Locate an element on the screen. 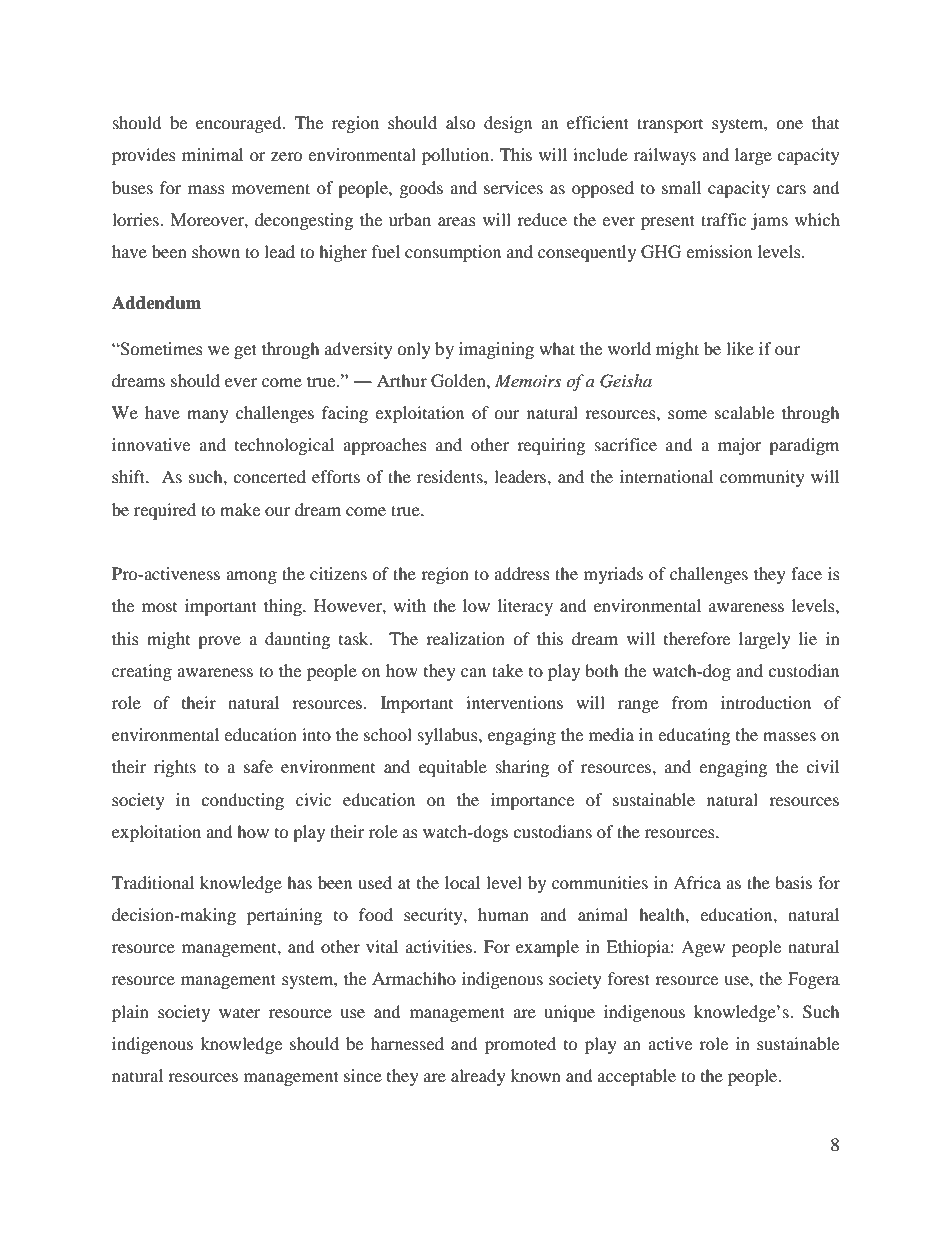  already is located at coordinates (478, 1077).
